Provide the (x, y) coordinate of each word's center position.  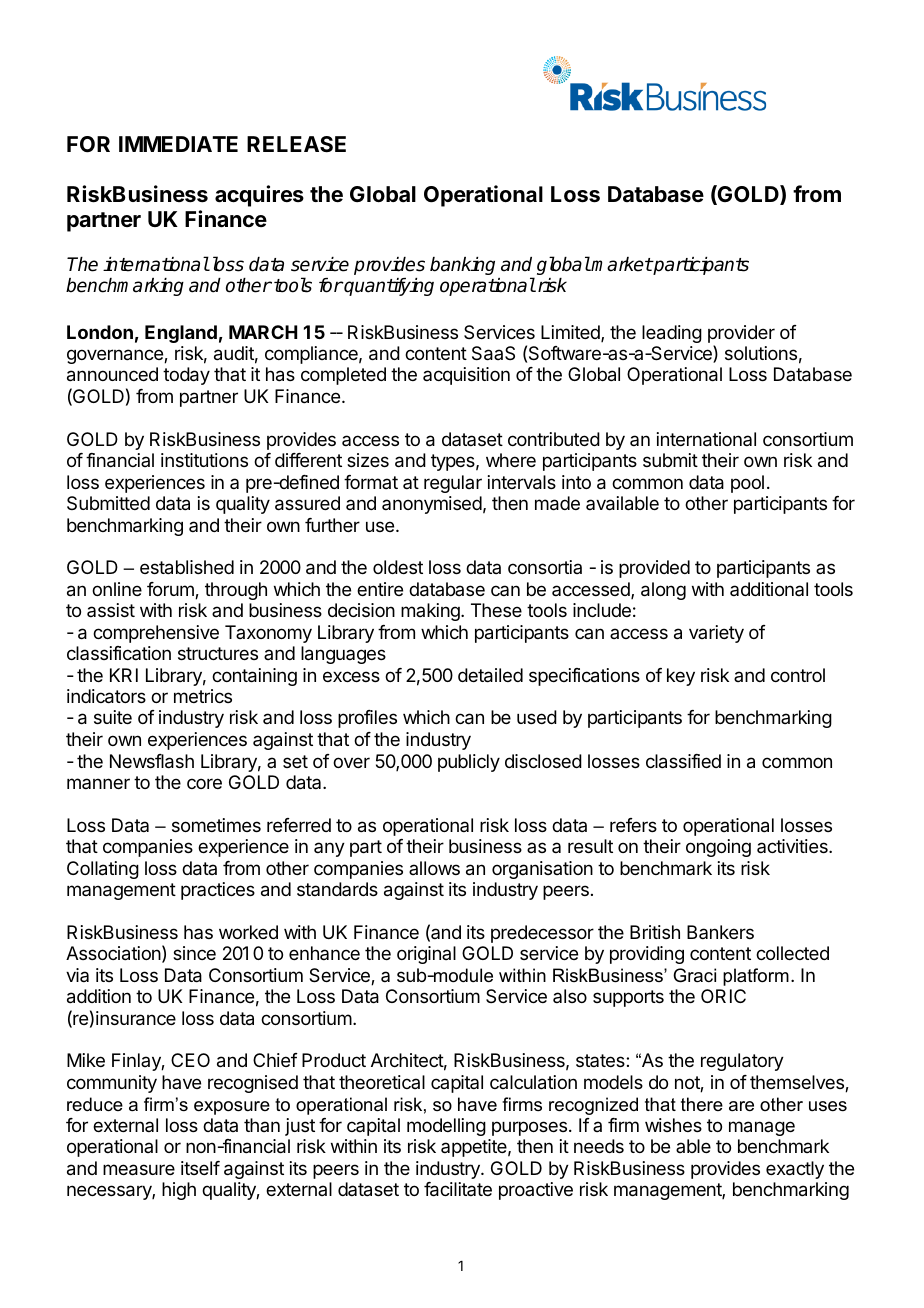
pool (747, 484)
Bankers (720, 932)
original (426, 955)
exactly (795, 1170)
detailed (490, 675)
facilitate (458, 1189)
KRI (124, 675)
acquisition (466, 376)
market (621, 264)
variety (716, 634)
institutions (204, 460)
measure (139, 1170)
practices (218, 891)
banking (462, 266)
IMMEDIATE (178, 144)
